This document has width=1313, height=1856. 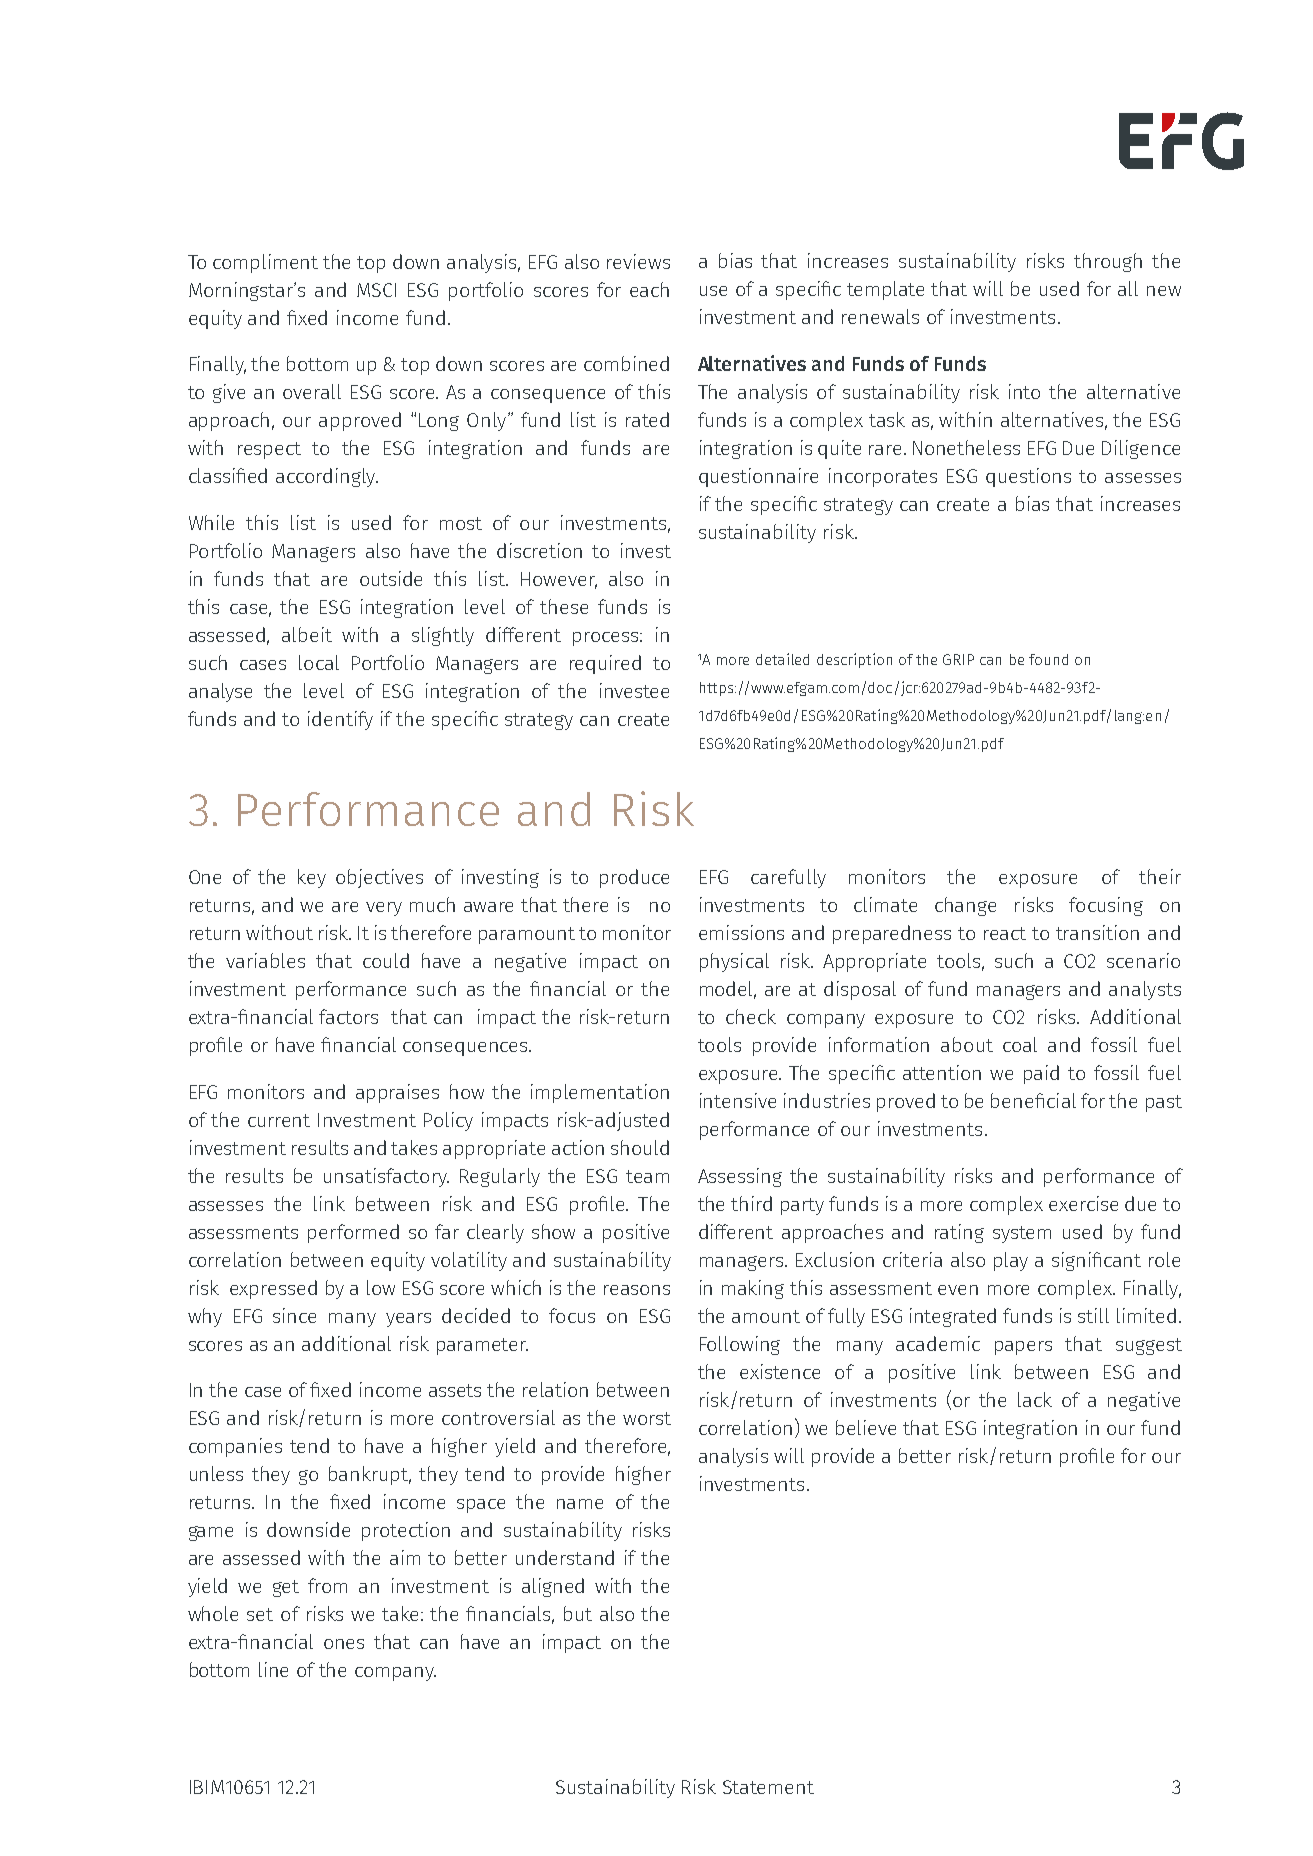 I want to click on through, so click(x=1108, y=262).
